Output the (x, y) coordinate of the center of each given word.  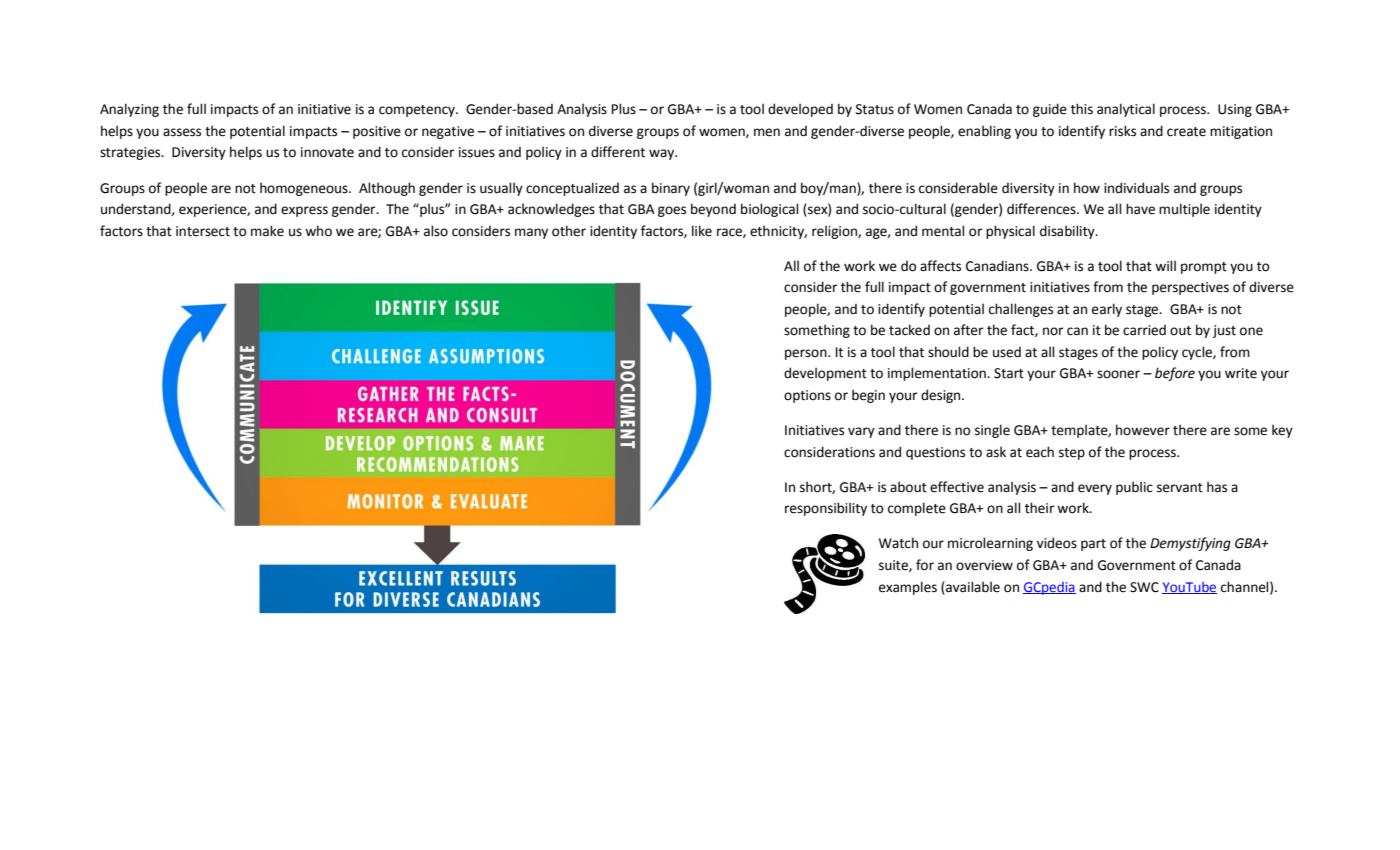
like (702, 231)
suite (894, 566)
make (267, 231)
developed (800, 110)
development (825, 374)
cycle (1198, 353)
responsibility (826, 509)
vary (861, 432)
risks (1122, 131)
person (807, 354)
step (1072, 454)
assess (182, 132)
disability (1068, 232)
